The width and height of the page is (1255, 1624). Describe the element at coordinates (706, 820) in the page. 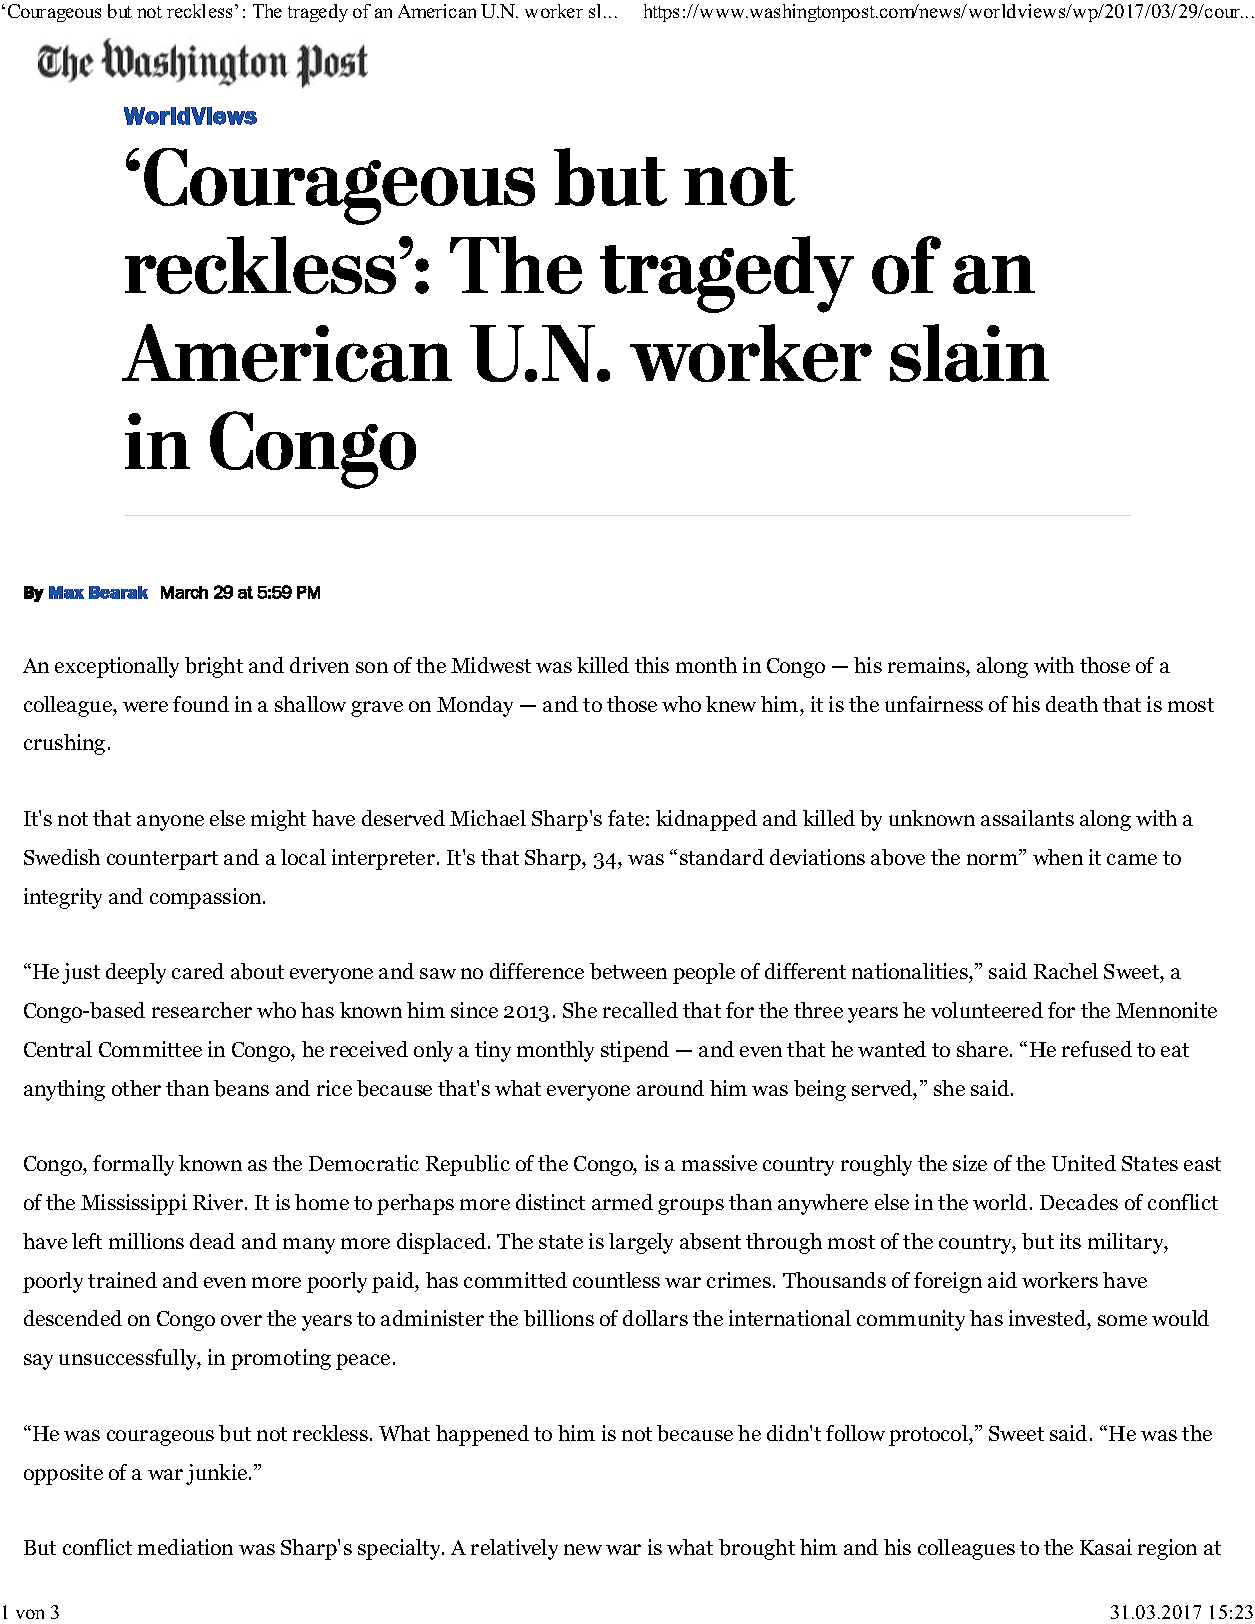

I see `kidnapped` at that location.
